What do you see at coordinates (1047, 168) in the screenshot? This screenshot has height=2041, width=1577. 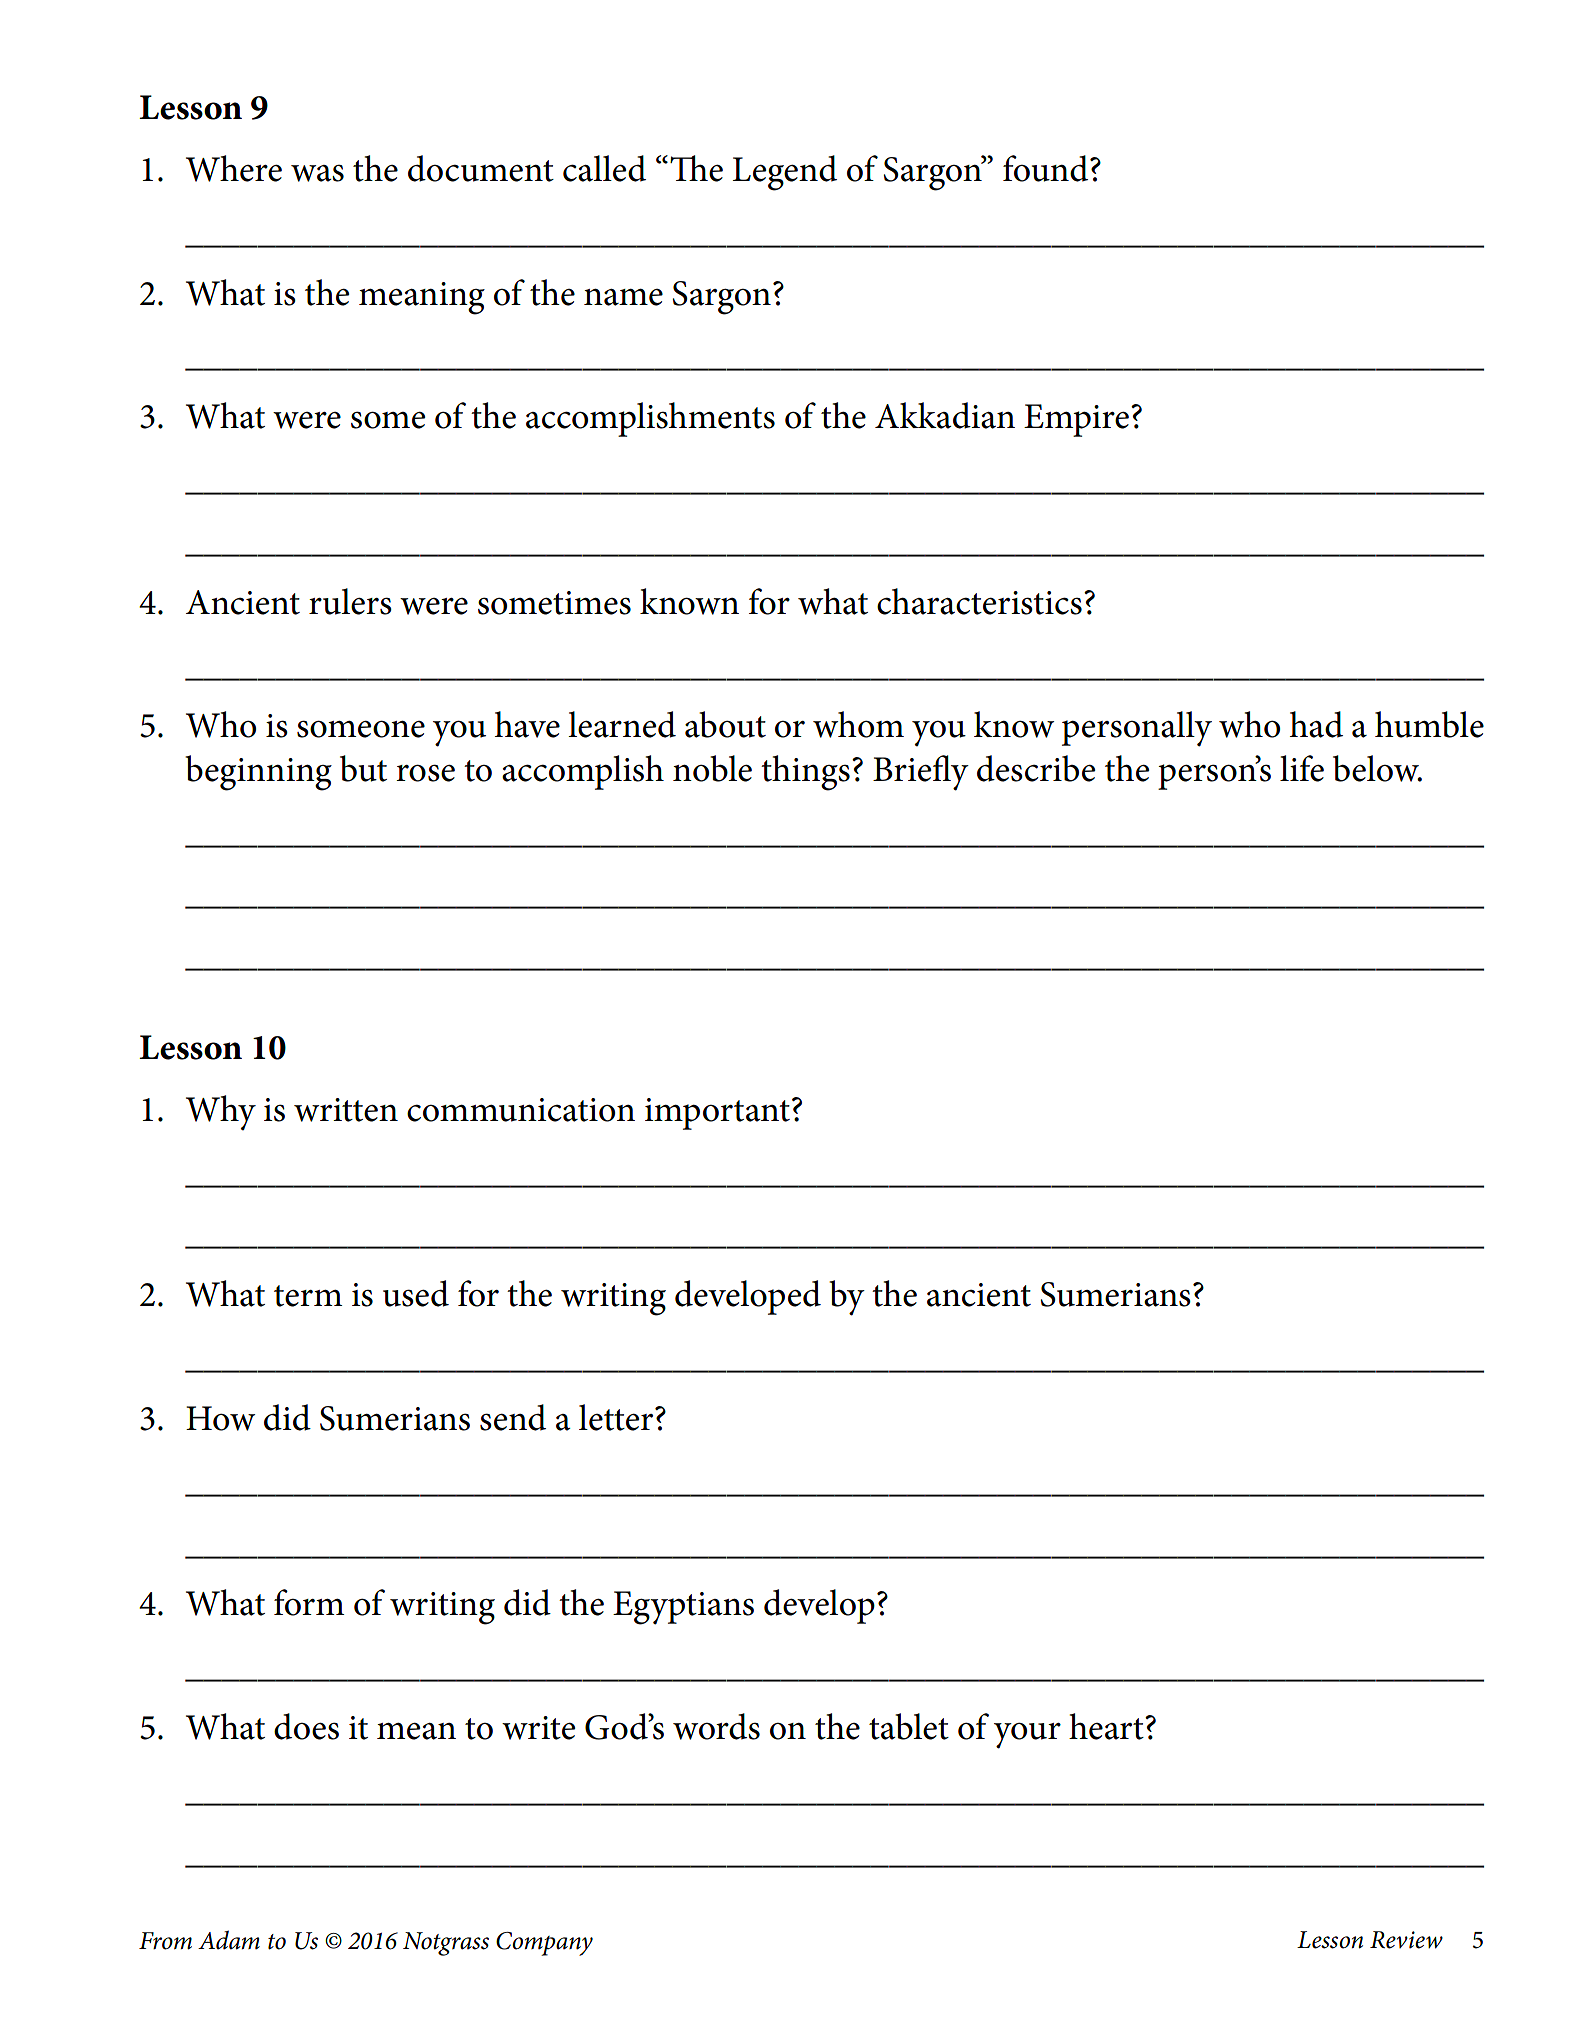 I see `found` at bounding box center [1047, 168].
